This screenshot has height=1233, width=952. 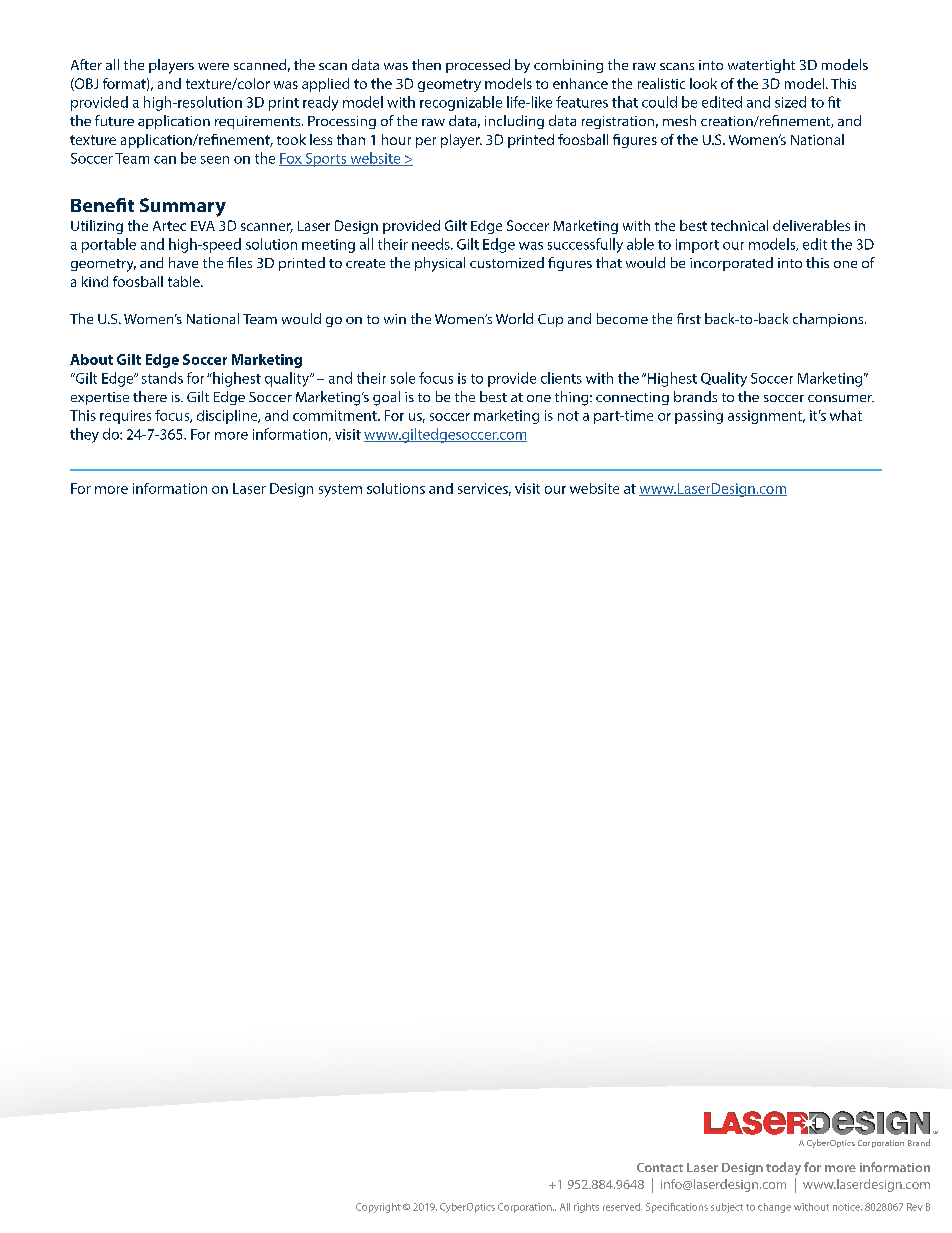 I want to click on change, so click(x=774, y=1208).
